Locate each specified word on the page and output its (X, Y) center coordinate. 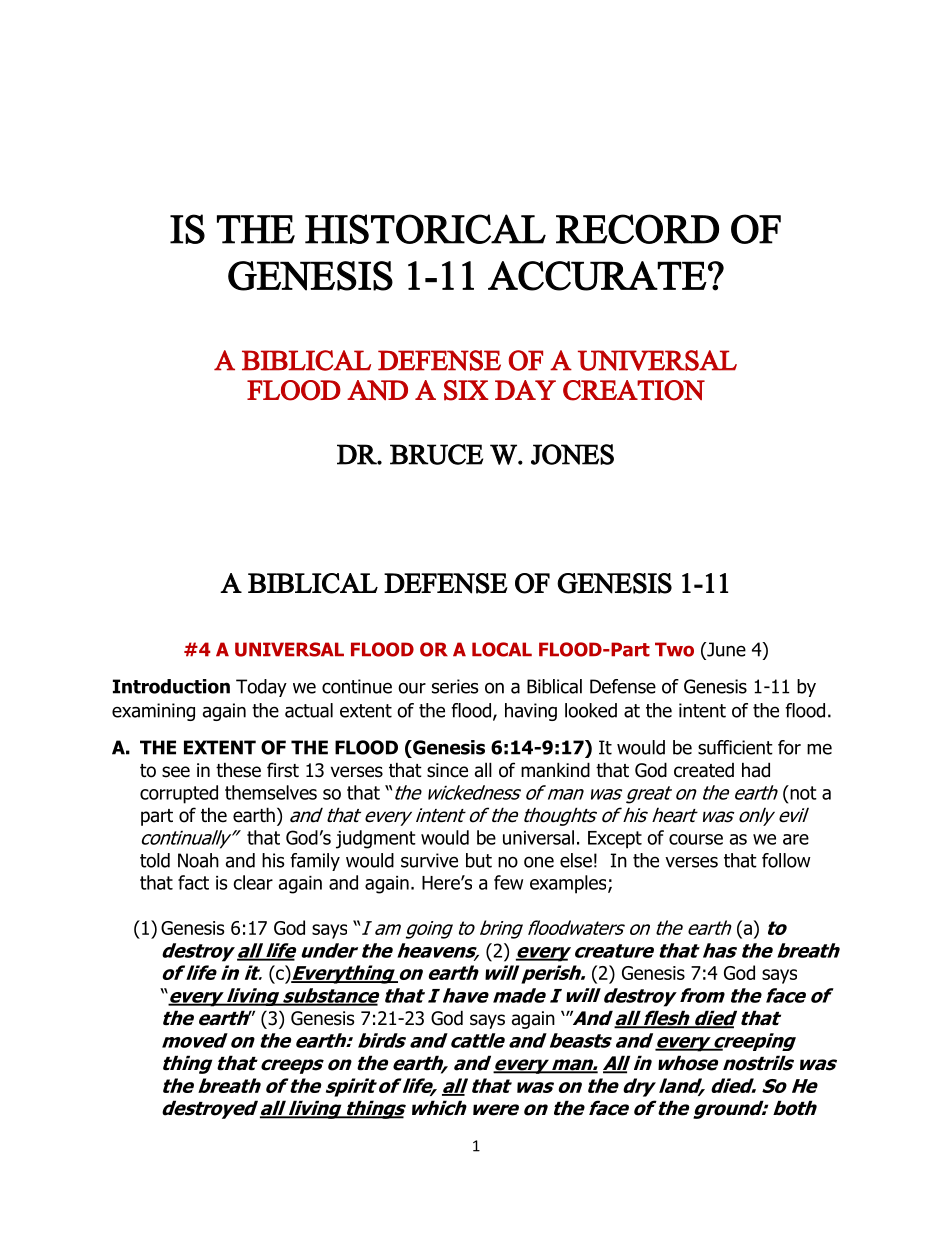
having (531, 712)
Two (674, 649)
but (479, 860)
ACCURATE (597, 276)
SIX (466, 390)
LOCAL (502, 649)
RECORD (637, 229)
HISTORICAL (425, 229)
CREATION (634, 390)
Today (261, 688)
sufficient (735, 747)
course (696, 839)
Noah (198, 860)
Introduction (171, 686)
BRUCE (436, 454)
